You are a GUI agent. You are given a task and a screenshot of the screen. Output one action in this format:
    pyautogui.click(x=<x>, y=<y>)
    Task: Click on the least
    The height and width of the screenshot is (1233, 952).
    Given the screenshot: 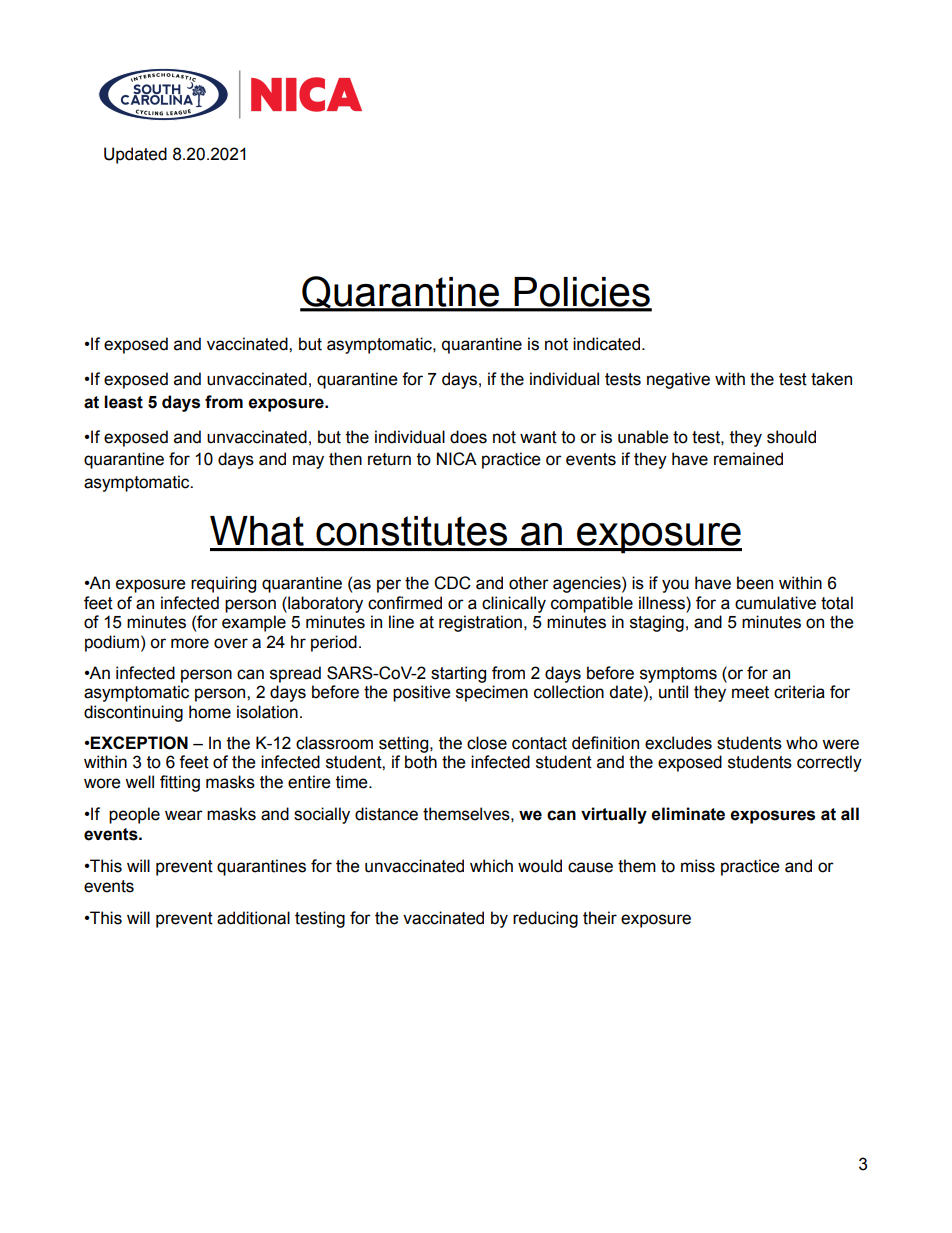 What is the action you would take?
    pyautogui.click(x=123, y=402)
